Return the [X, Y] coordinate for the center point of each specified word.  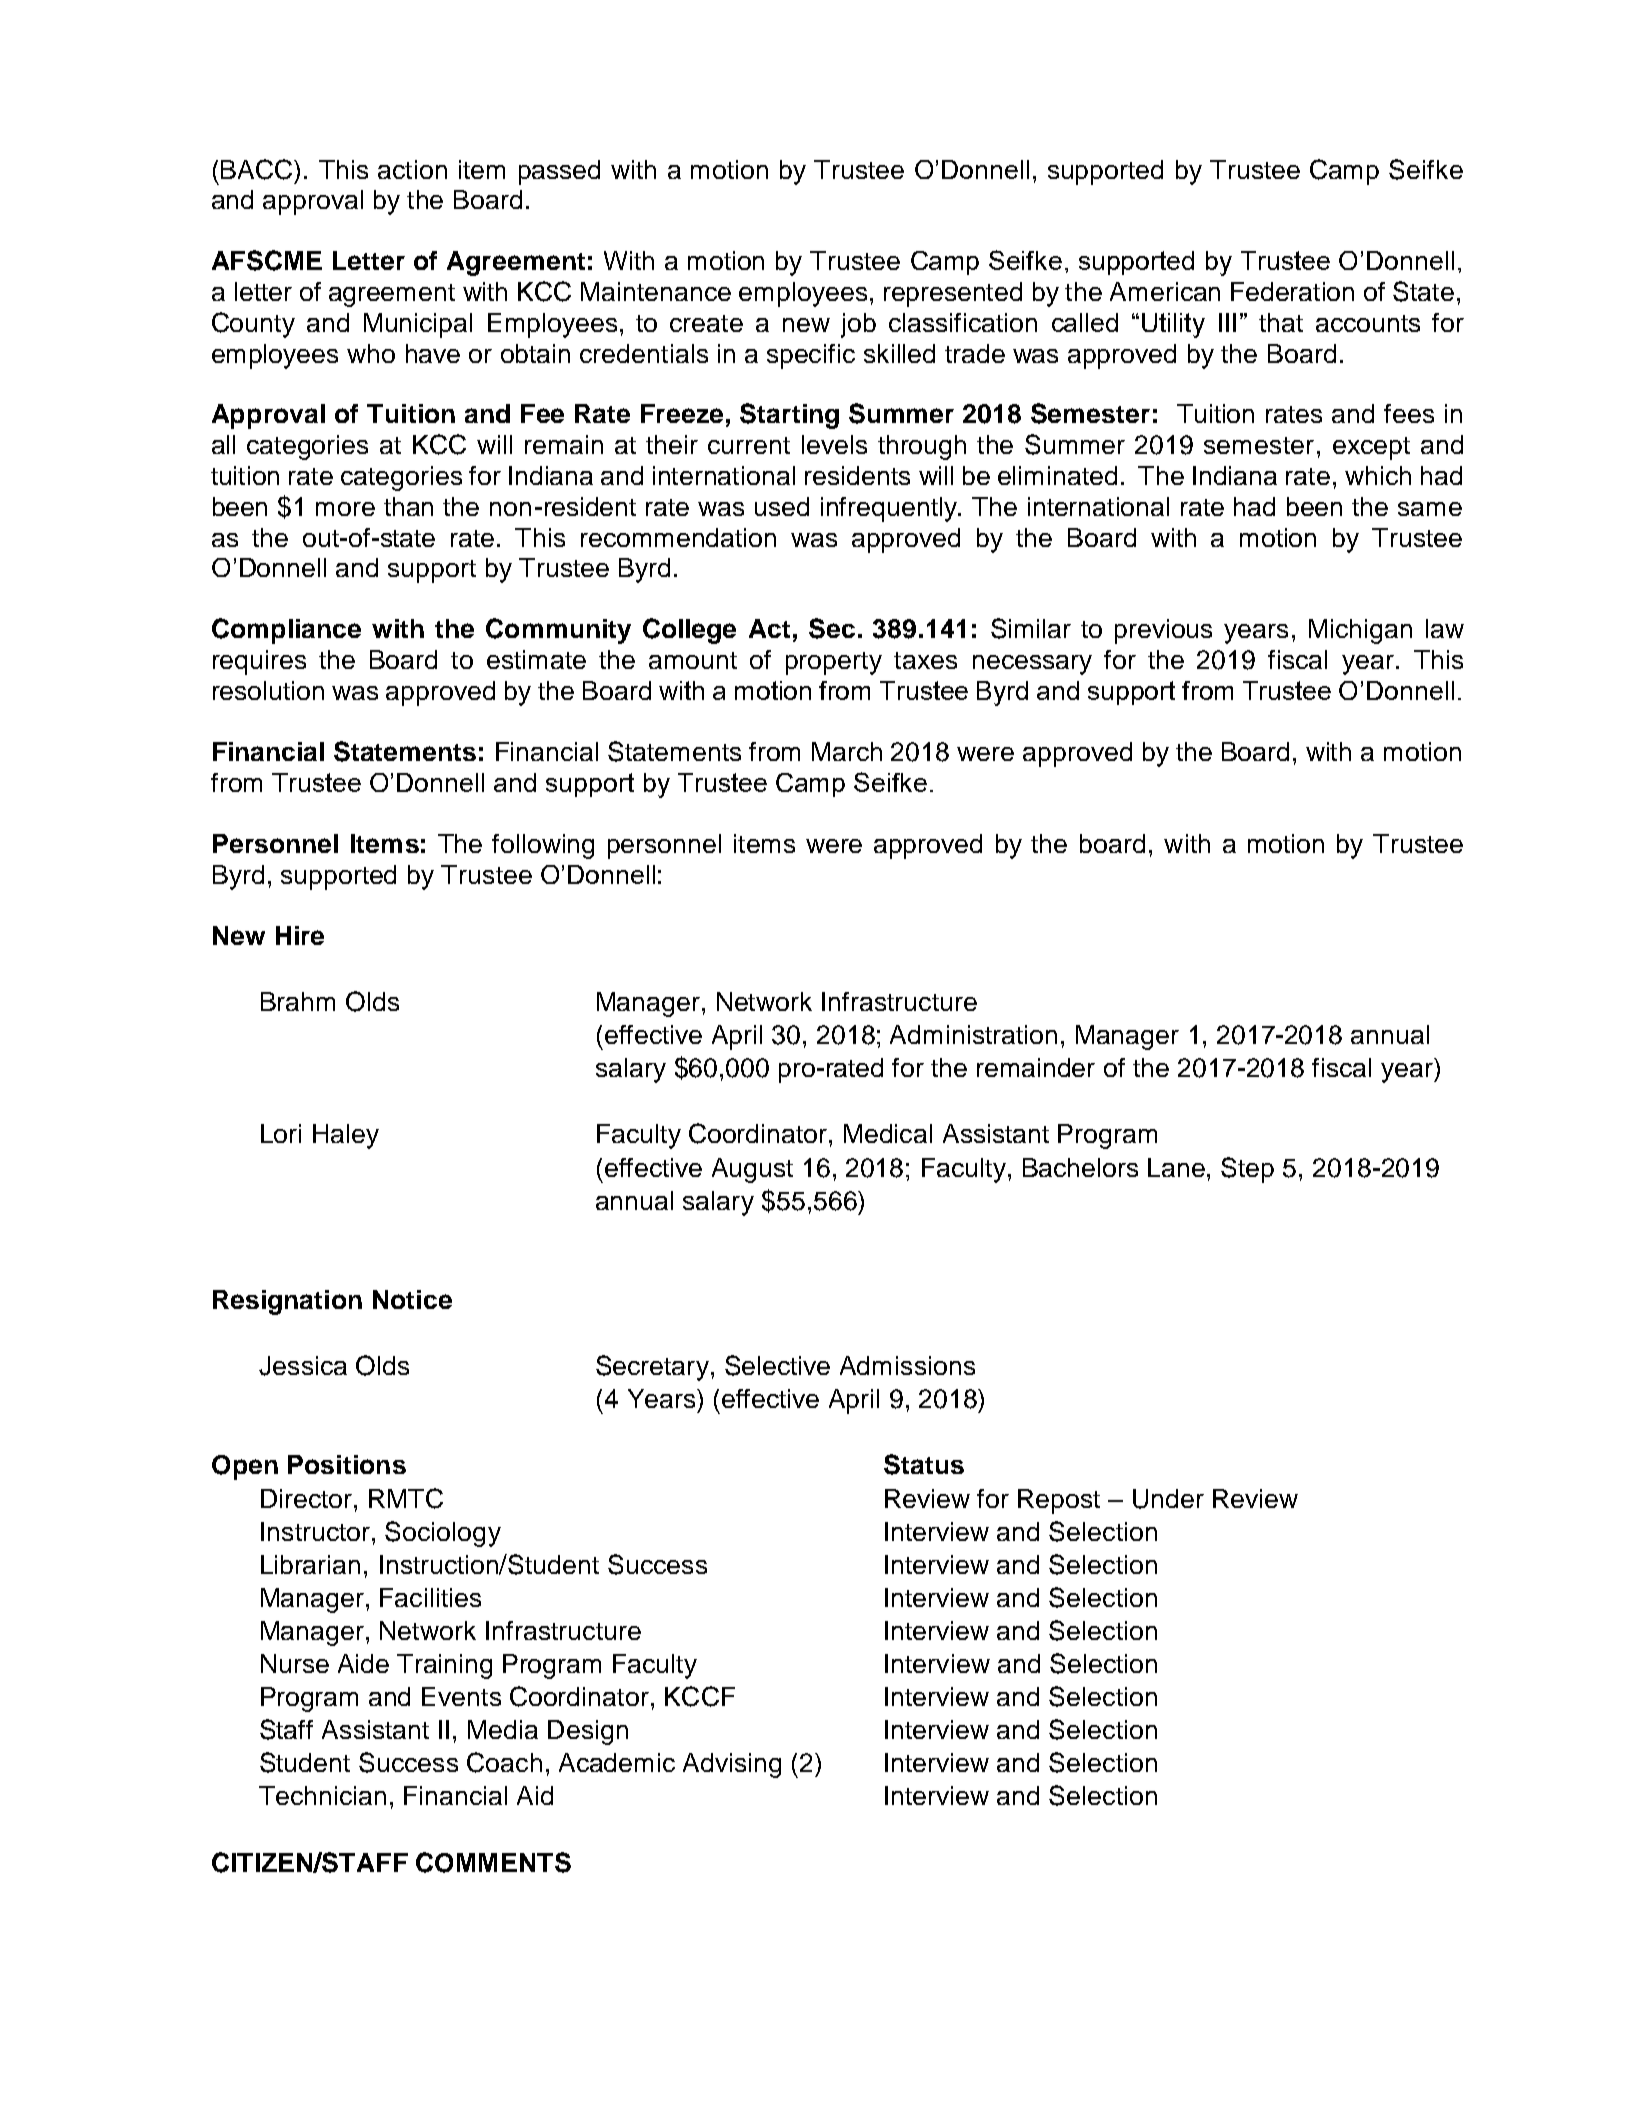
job [858, 325]
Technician [322, 1795]
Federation [1292, 291]
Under [1168, 1499]
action [412, 169]
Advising [732, 1765]
